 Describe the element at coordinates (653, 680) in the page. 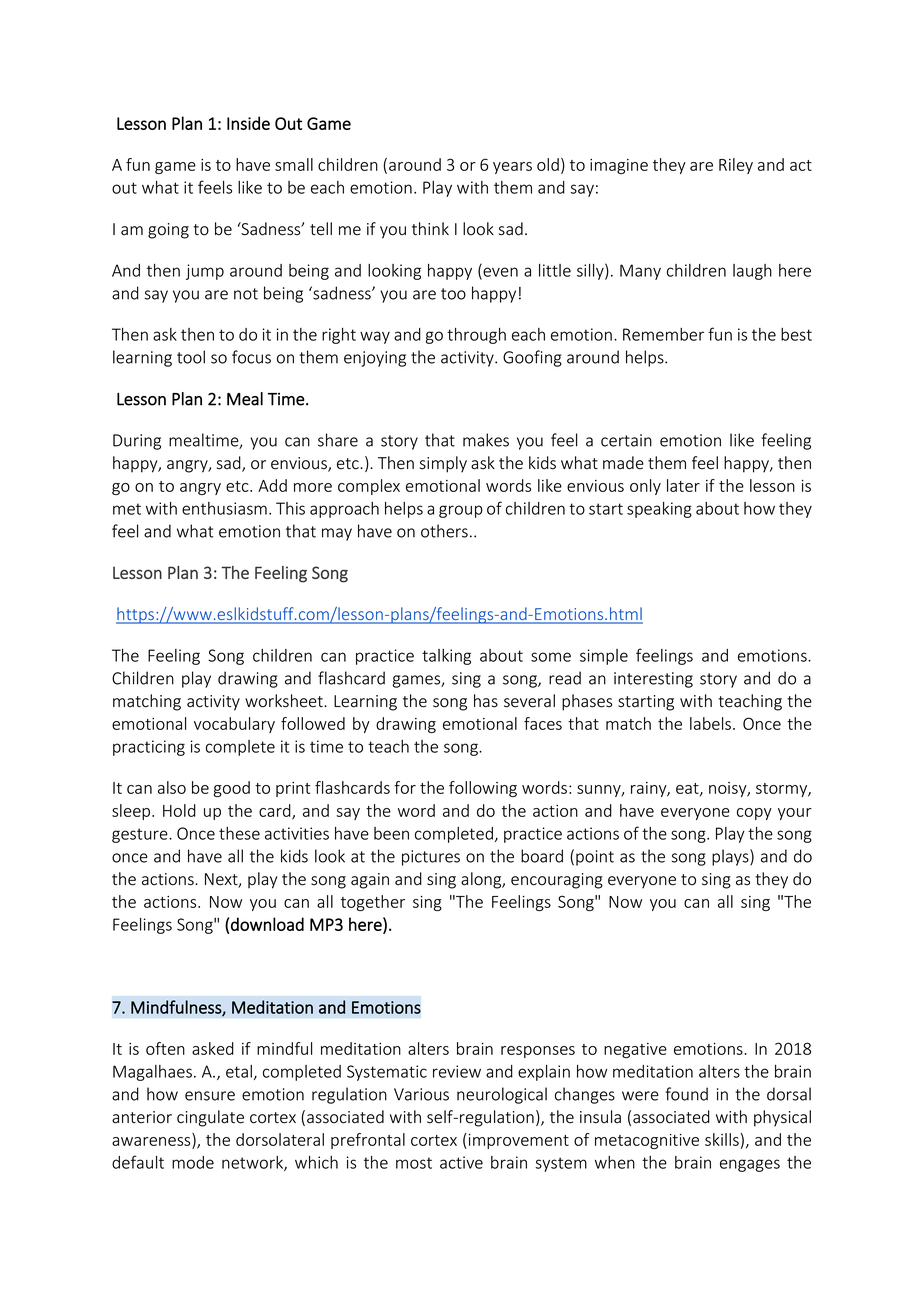

I see `interesting` at that location.
